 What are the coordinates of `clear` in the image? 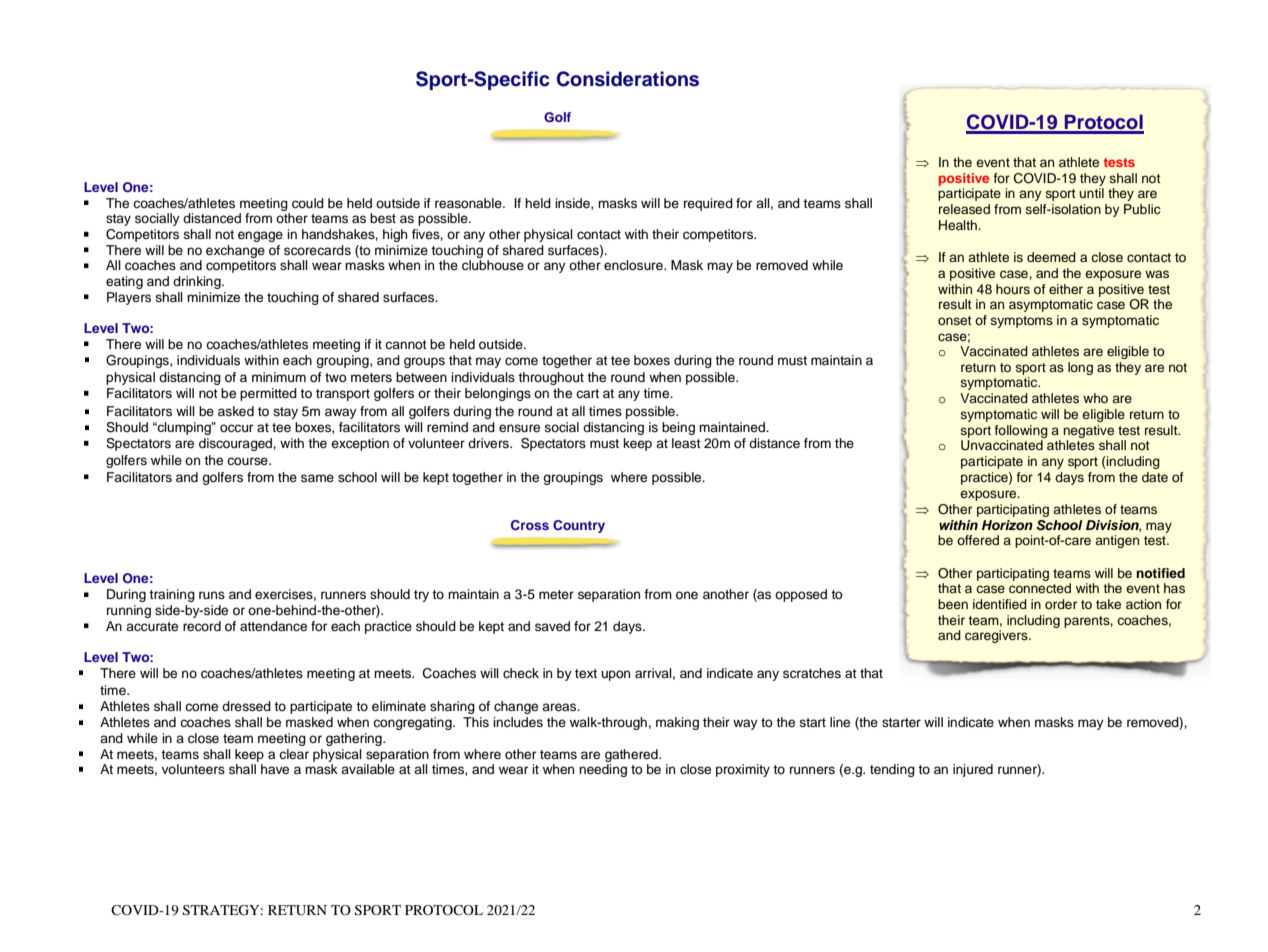 It's located at (294, 754).
